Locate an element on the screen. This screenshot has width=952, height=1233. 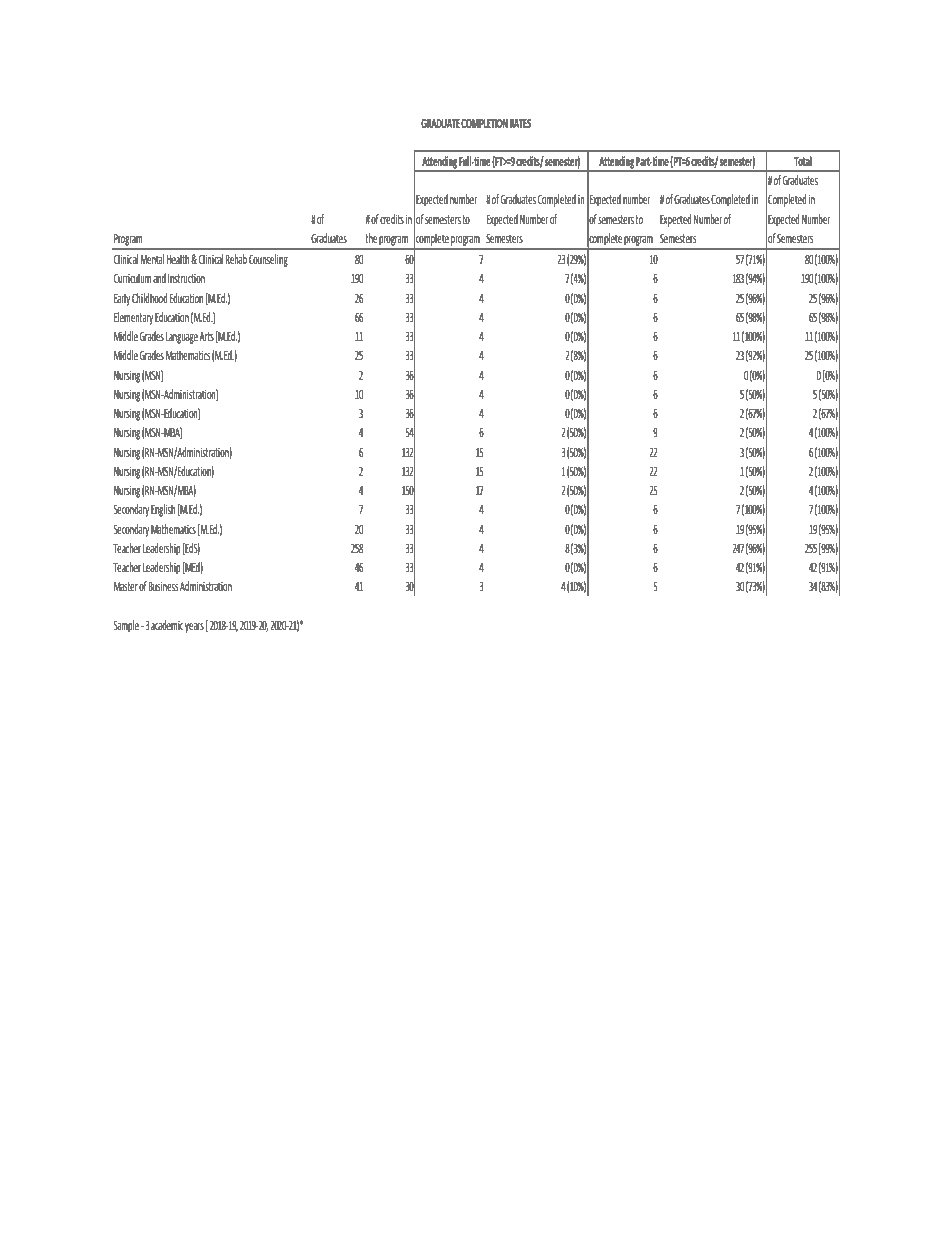
English is located at coordinates (163, 510).
